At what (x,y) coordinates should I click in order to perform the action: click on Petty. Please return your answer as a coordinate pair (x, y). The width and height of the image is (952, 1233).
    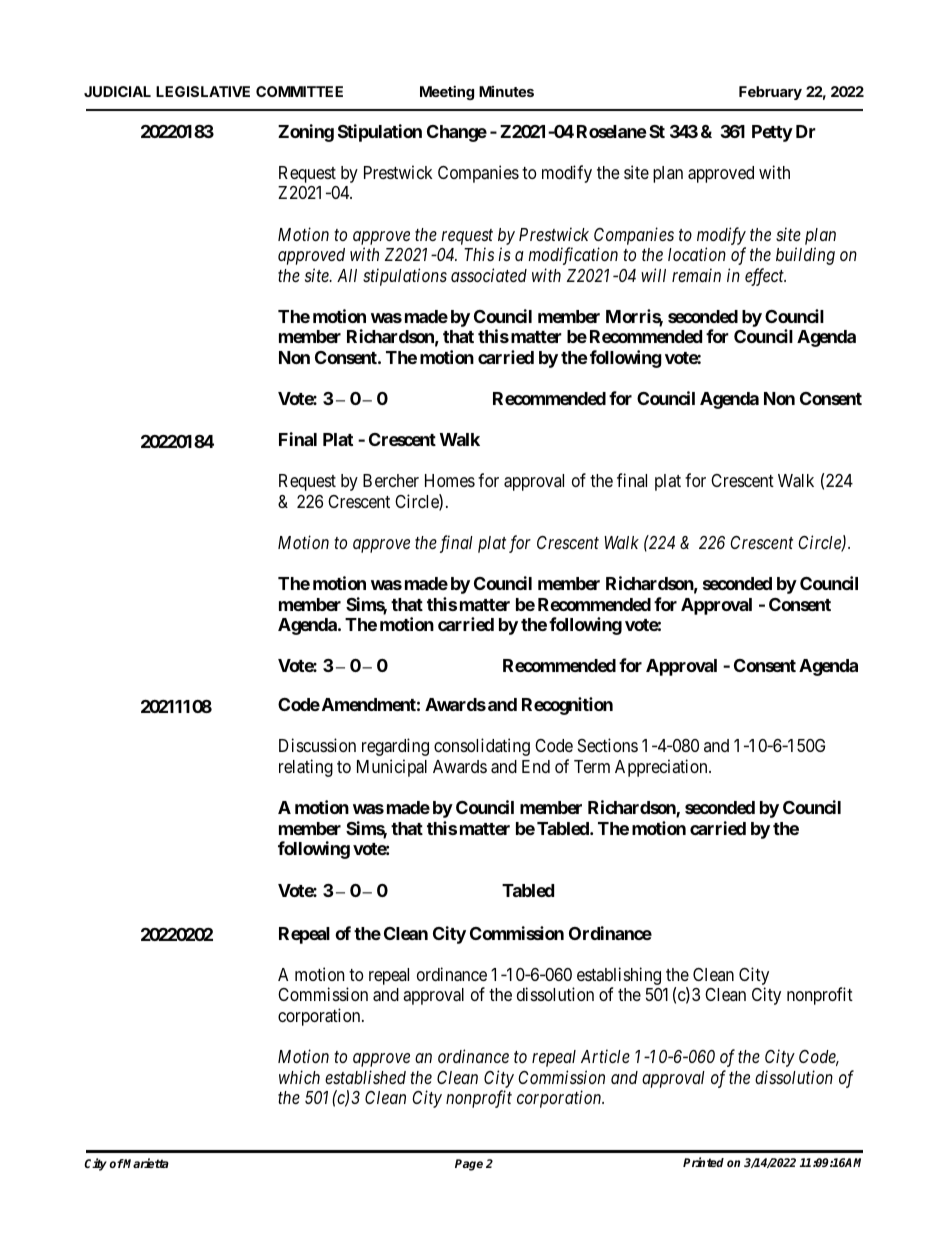
    Looking at the image, I should click on (772, 133).
